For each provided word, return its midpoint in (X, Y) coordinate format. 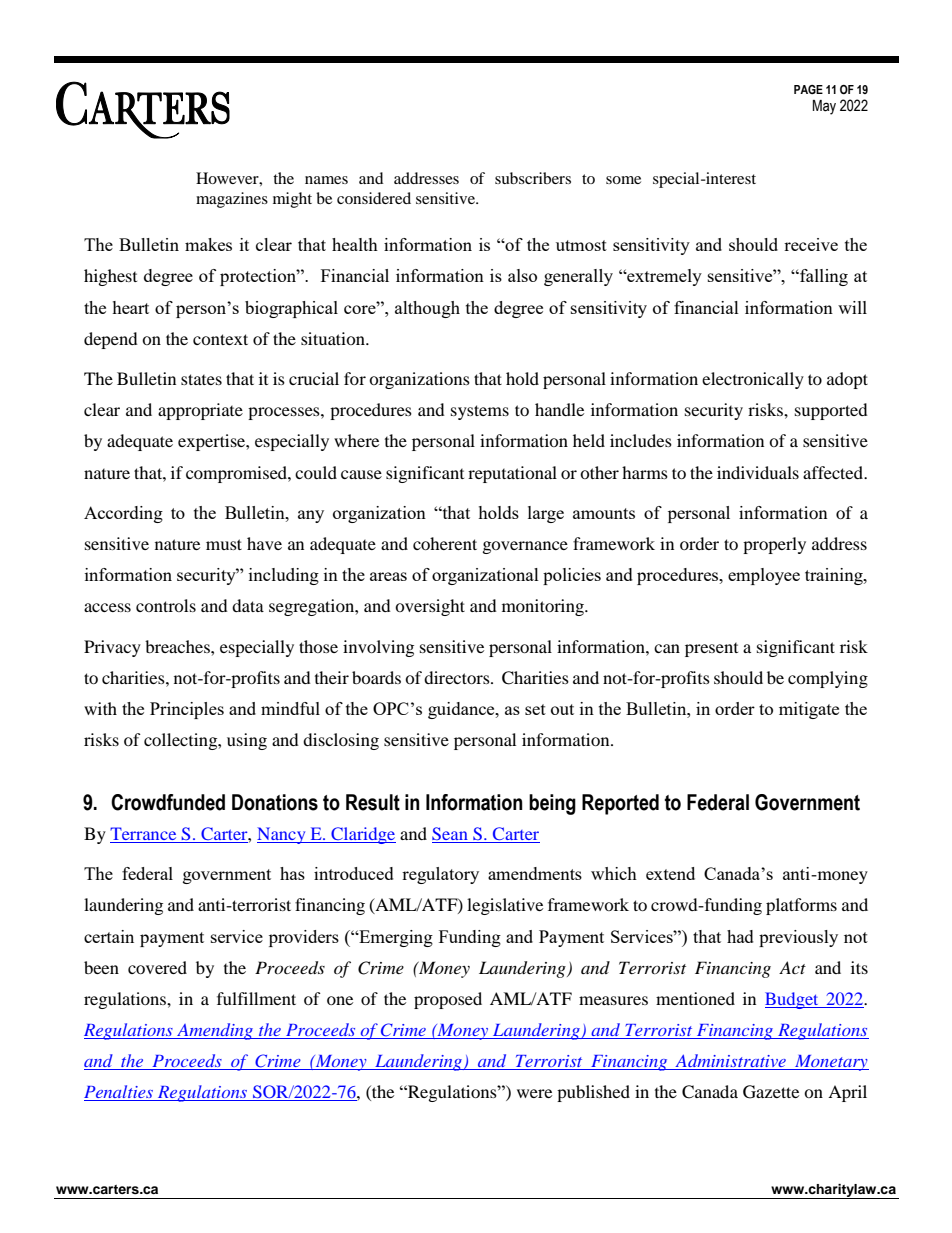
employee (764, 576)
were (534, 1093)
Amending (215, 1031)
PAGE (808, 89)
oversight (430, 607)
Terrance (143, 833)
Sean (451, 835)
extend (670, 873)
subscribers (533, 178)
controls (166, 605)
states (201, 379)
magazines (232, 200)
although (427, 309)
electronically (753, 380)
